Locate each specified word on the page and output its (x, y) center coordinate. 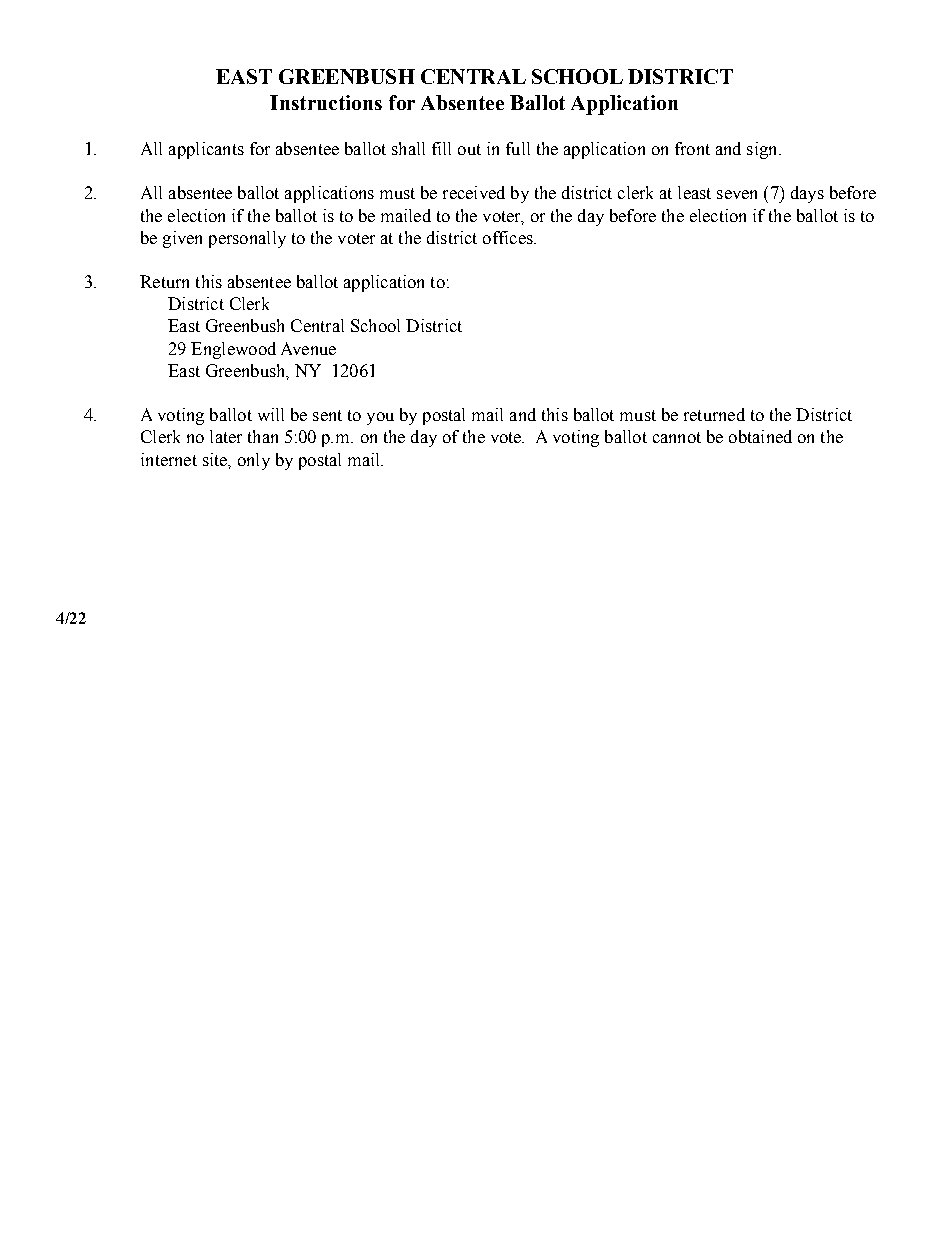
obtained (760, 436)
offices (509, 237)
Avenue (308, 348)
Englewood (233, 350)
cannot (677, 437)
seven (737, 194)
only (254, 461)
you (380, 418)
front (692, 148)
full (518, 148)
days (807, 194)
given (182, 239)
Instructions (326, 102)
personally (247, 239)
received (474, 192)
